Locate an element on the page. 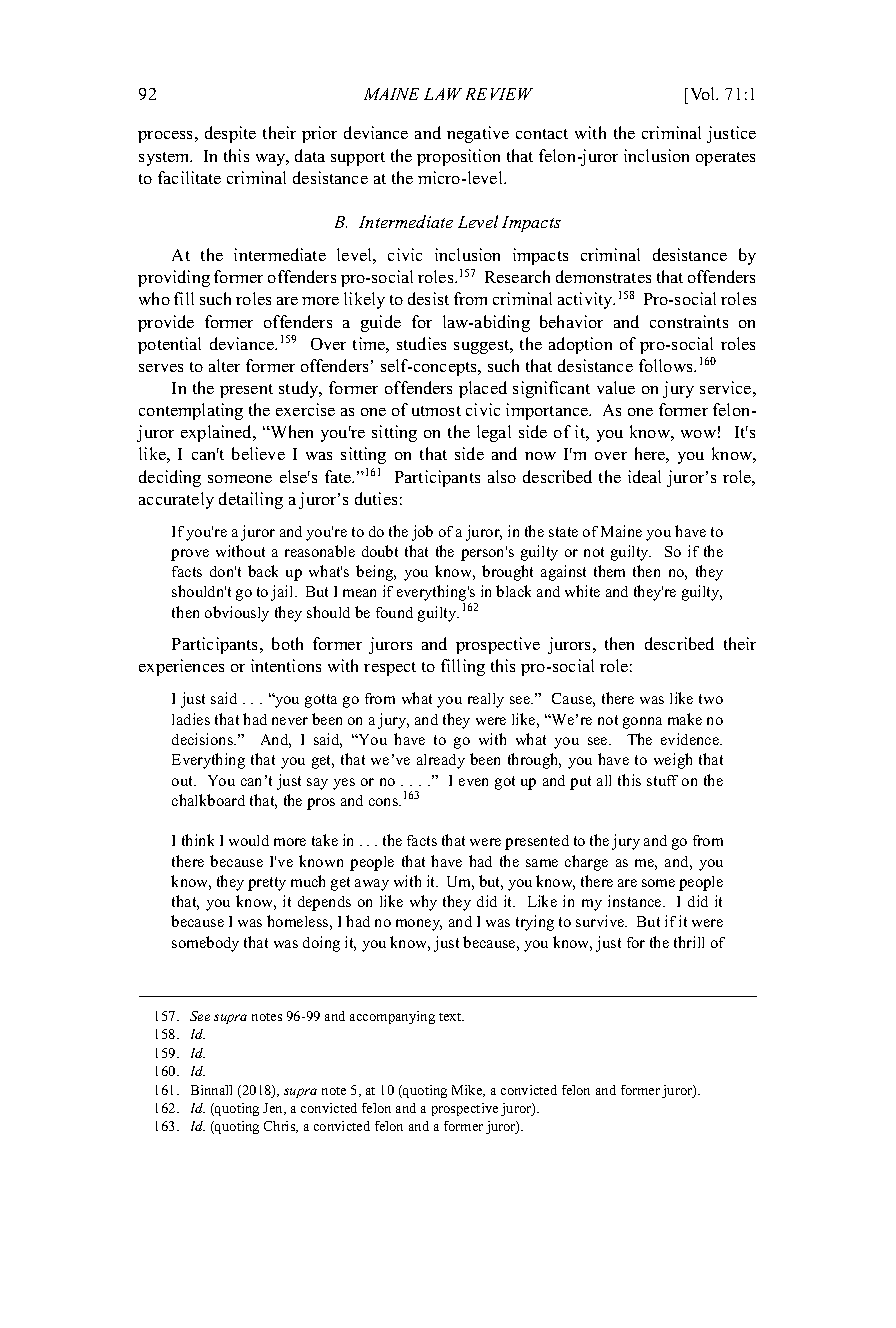 This document has width=896, height=1328. despite is located at coordinates (230, 134).
